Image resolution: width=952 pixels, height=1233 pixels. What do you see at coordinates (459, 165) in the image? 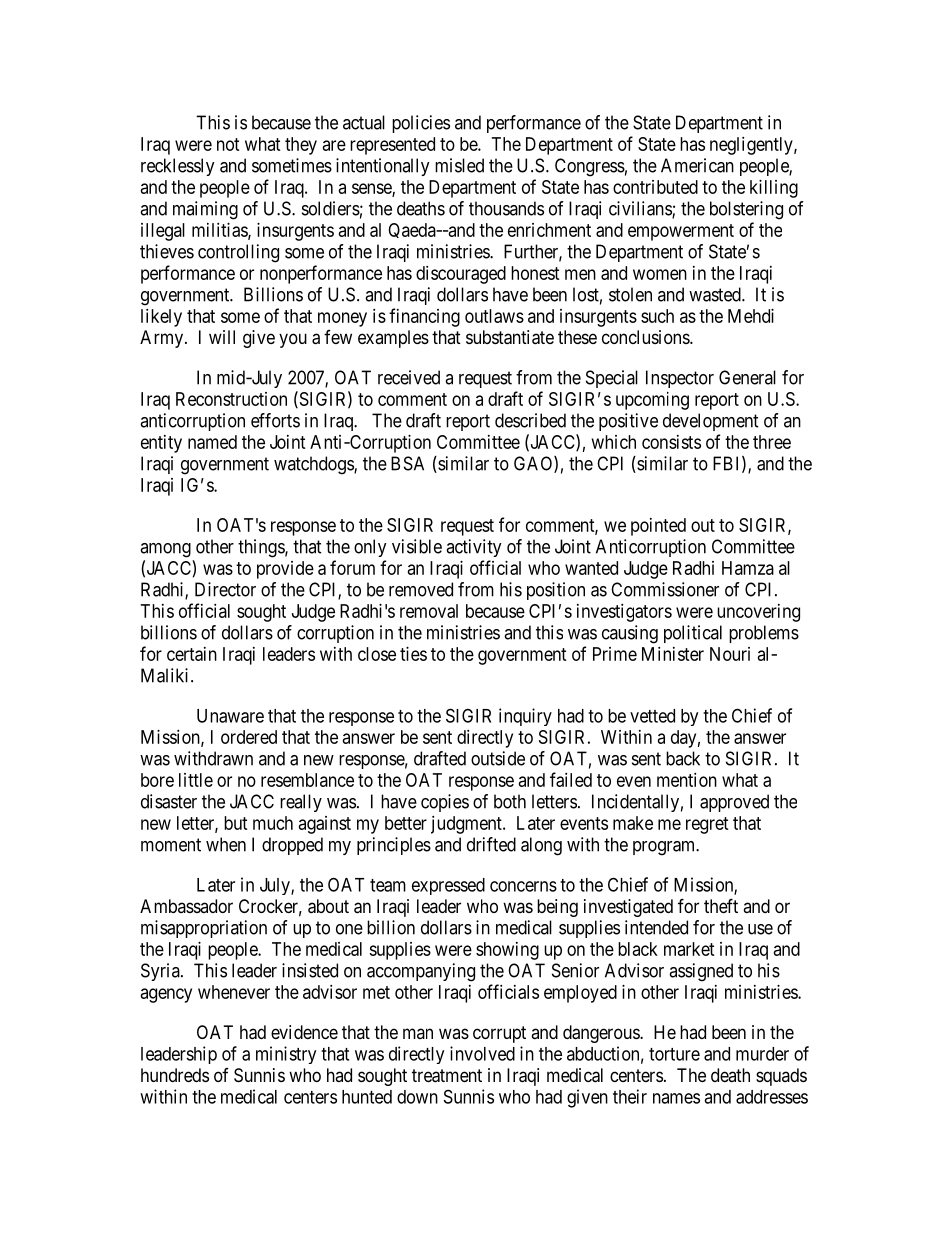
I see `misled` at bounding box center [459, 165].
